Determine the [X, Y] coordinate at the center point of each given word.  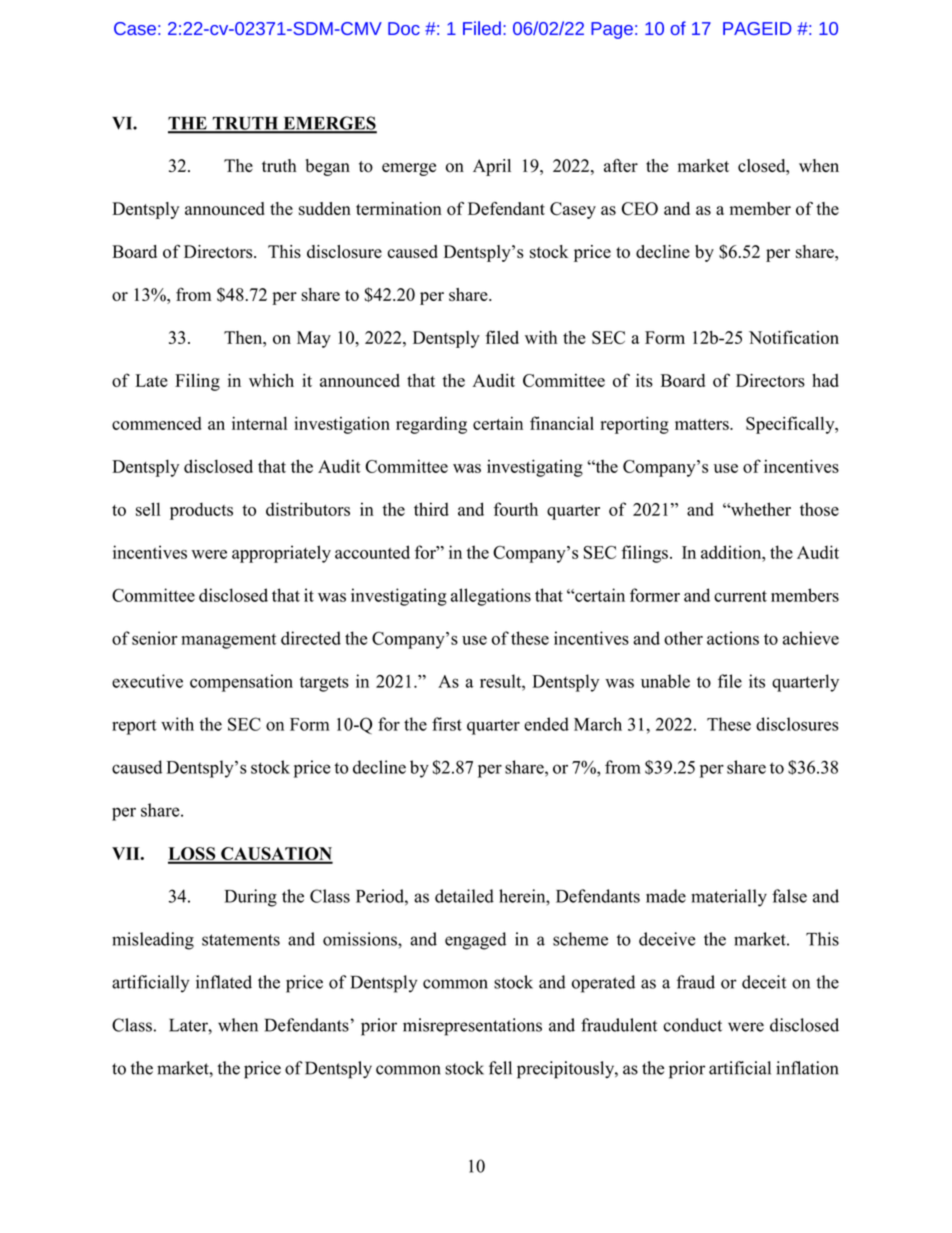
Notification [794, 337]
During [251, 898]
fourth [516, 509]
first [447, 724]
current [740, 596]
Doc [404, 28]
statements [241, 940]
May [314, 339]
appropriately [281, 554]
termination [399, 208]
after [621, 165]
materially [729, 898]
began [328, 167]
